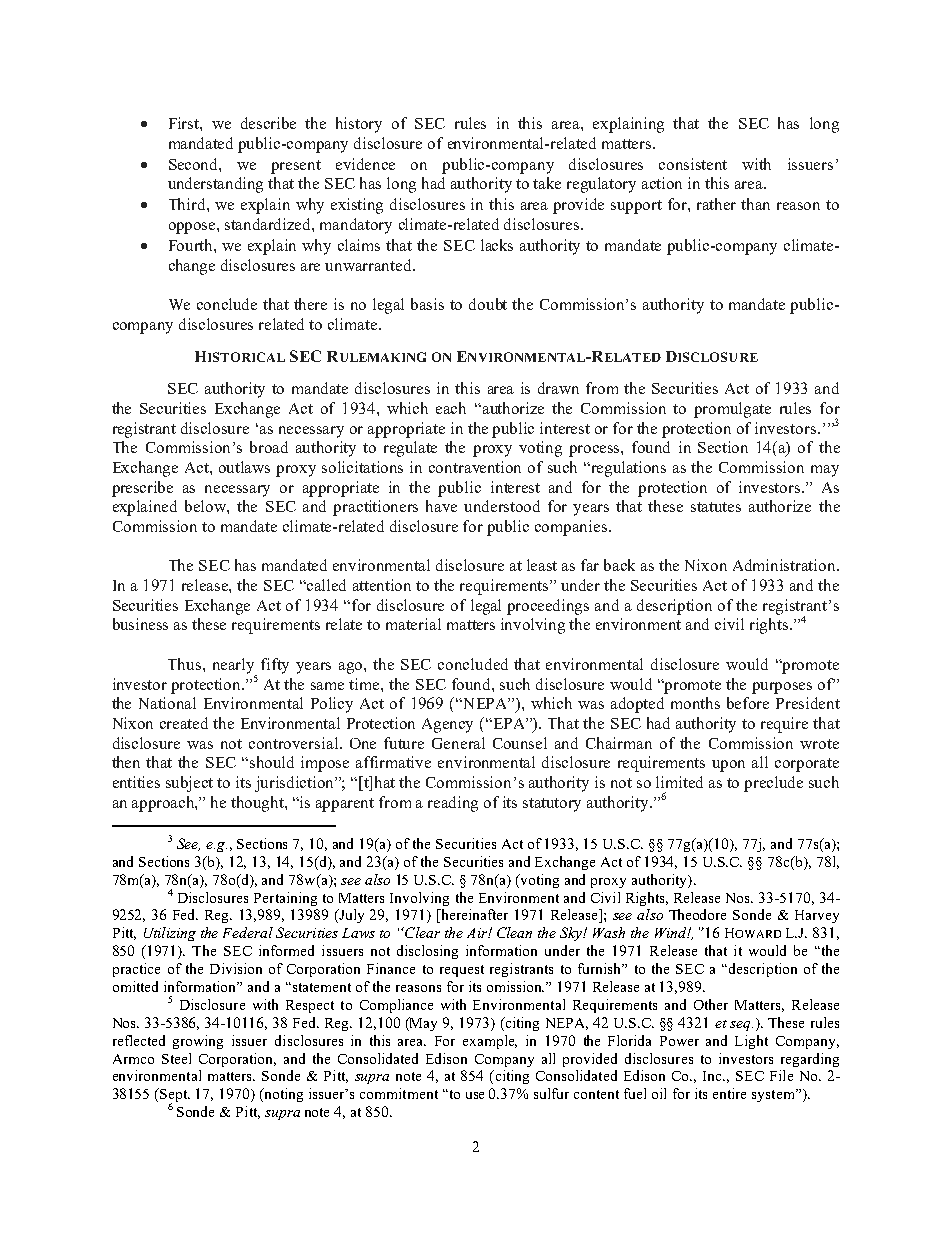  What do you see at coordinates (713, 1076) in the page?
I see `Inc` at bounding box center [713, 1076].
